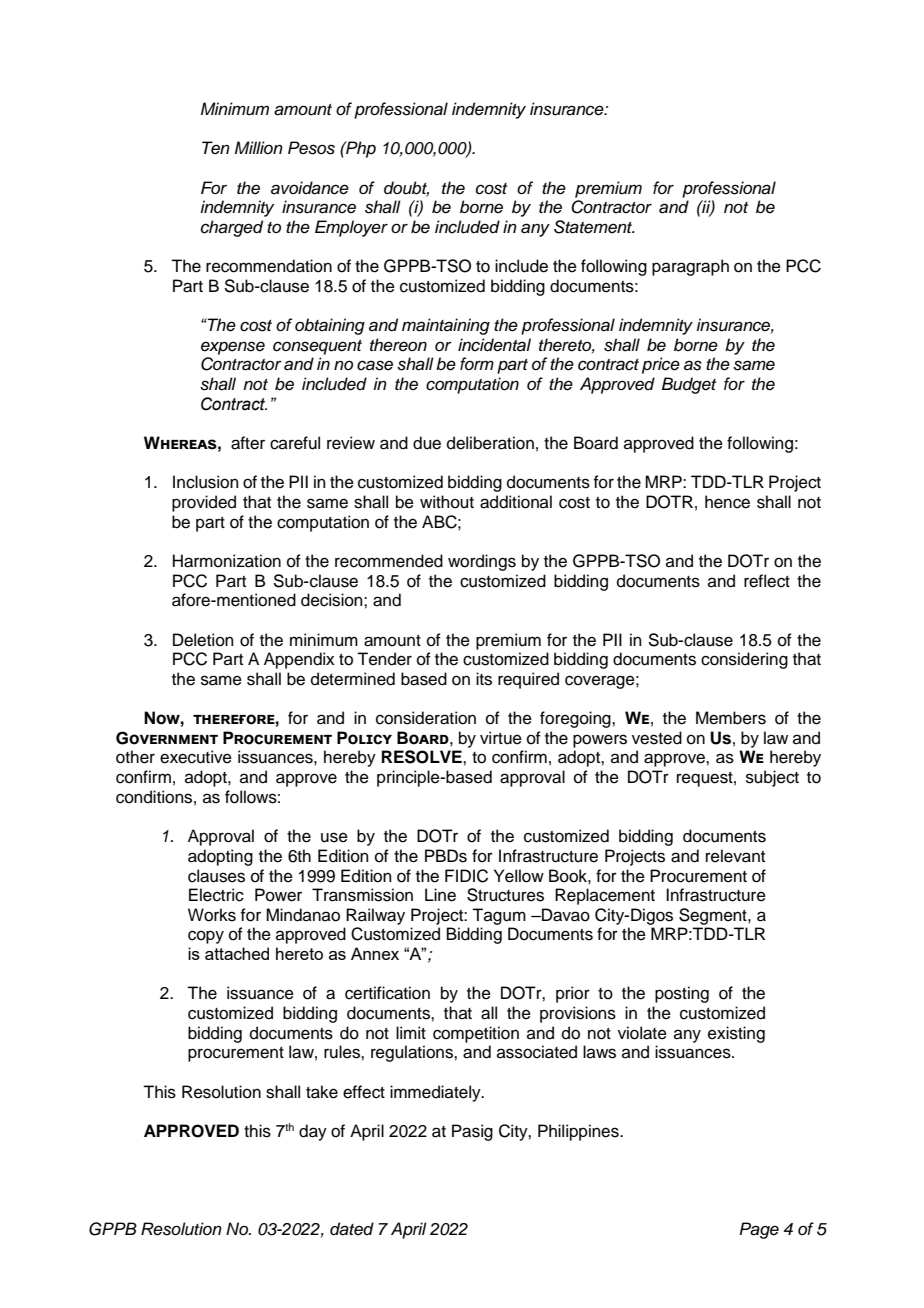  What do you see at coordinates (484, 679) in the screenshot?
I see `its` at bounding box center [484, 679].
